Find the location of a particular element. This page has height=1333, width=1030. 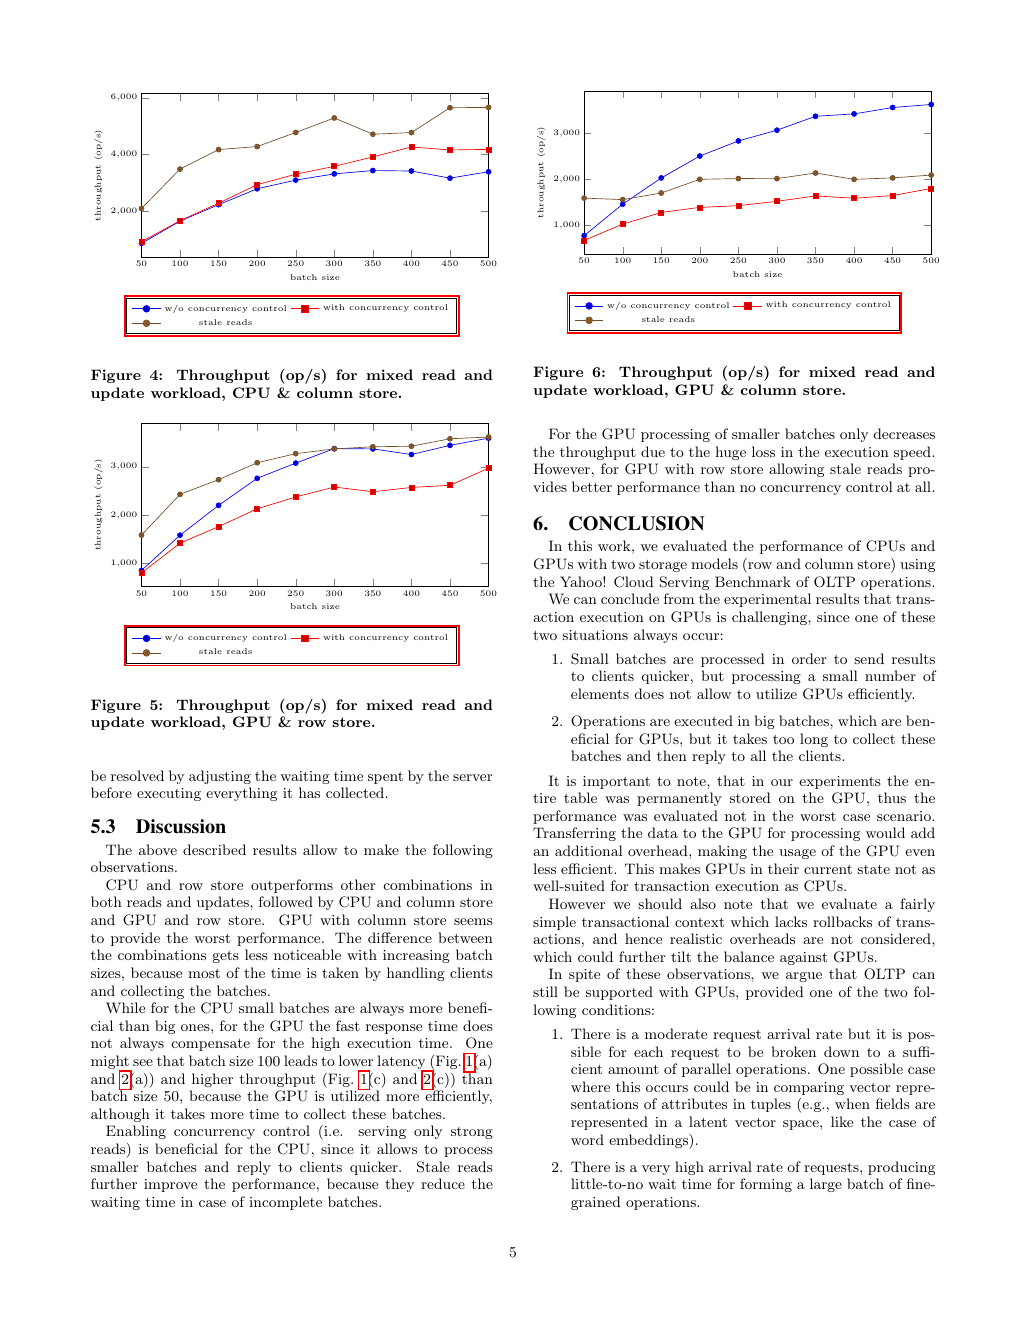

improve is located at coordinates (170, 1185).
